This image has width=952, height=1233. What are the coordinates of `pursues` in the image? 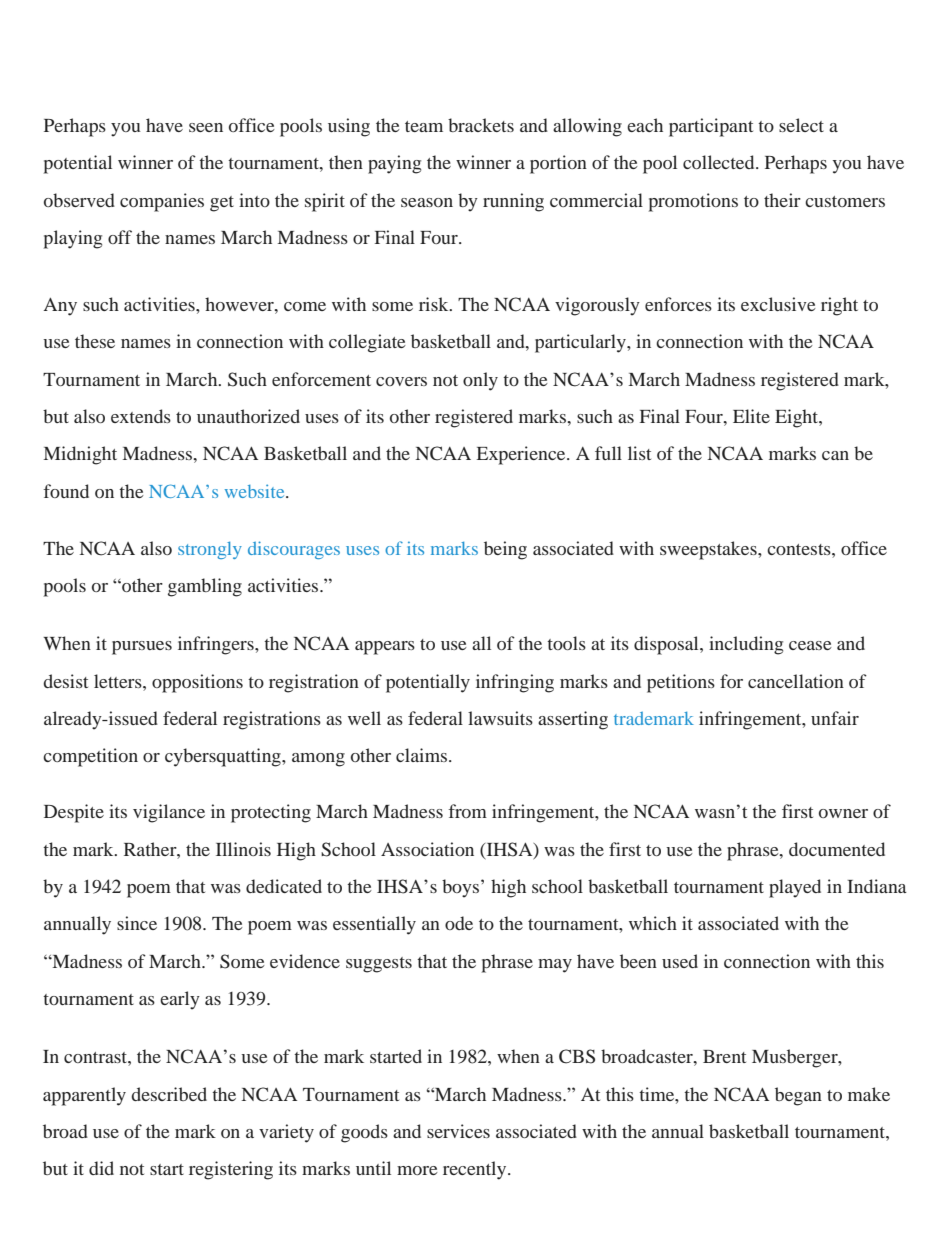 It's located at (142, 648).
